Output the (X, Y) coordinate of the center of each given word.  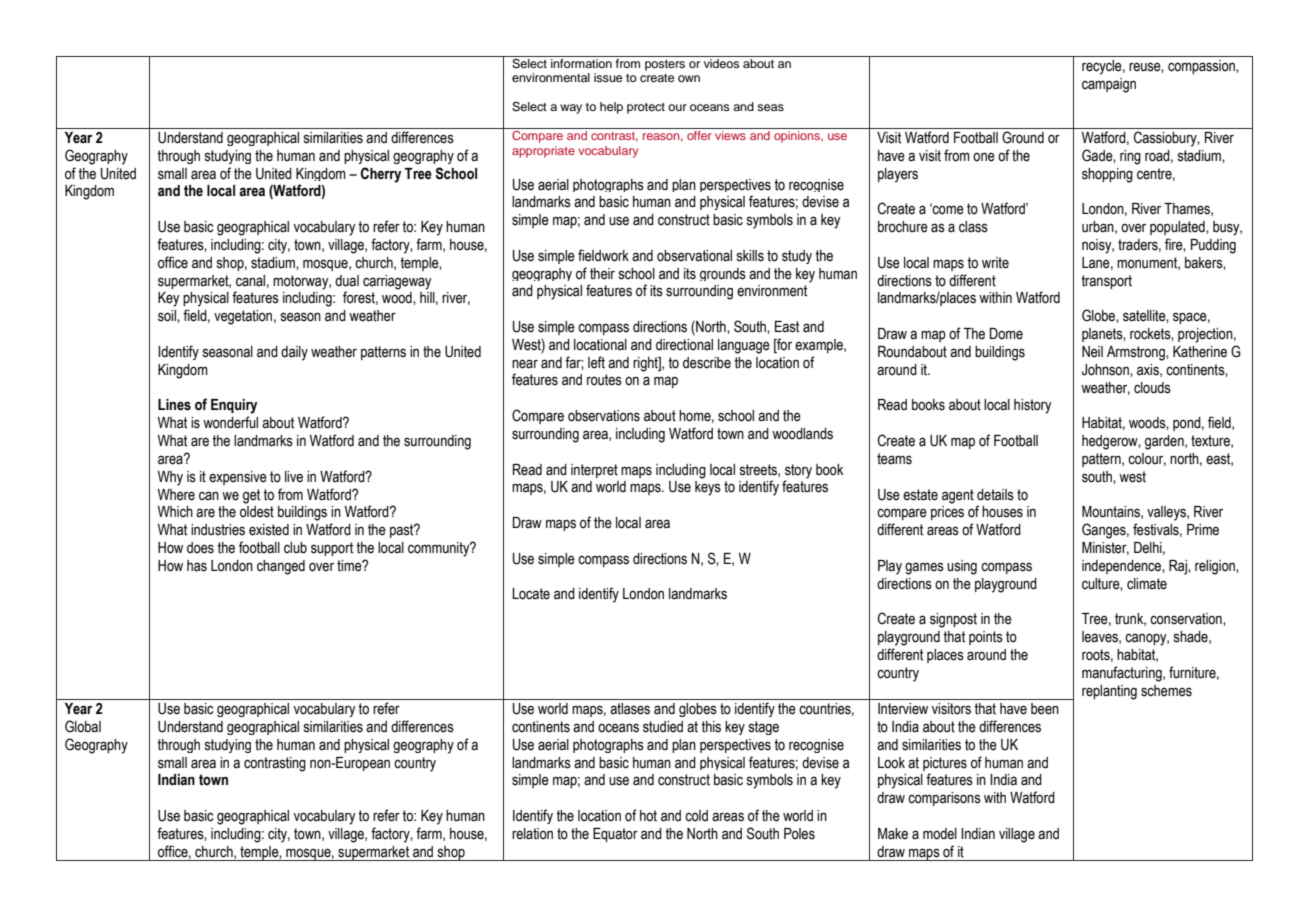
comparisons (944, 799)
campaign (1109, 85)
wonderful (230, 422)
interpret (594, 471)
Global (83, 726)
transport (1106, 282)
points (986, 638)
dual (347, 281)
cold (696, 816)
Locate (531, 594)
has (197, 566)
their (602, 274)
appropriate (543, 152)
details (995, 495)
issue (608, 77)
